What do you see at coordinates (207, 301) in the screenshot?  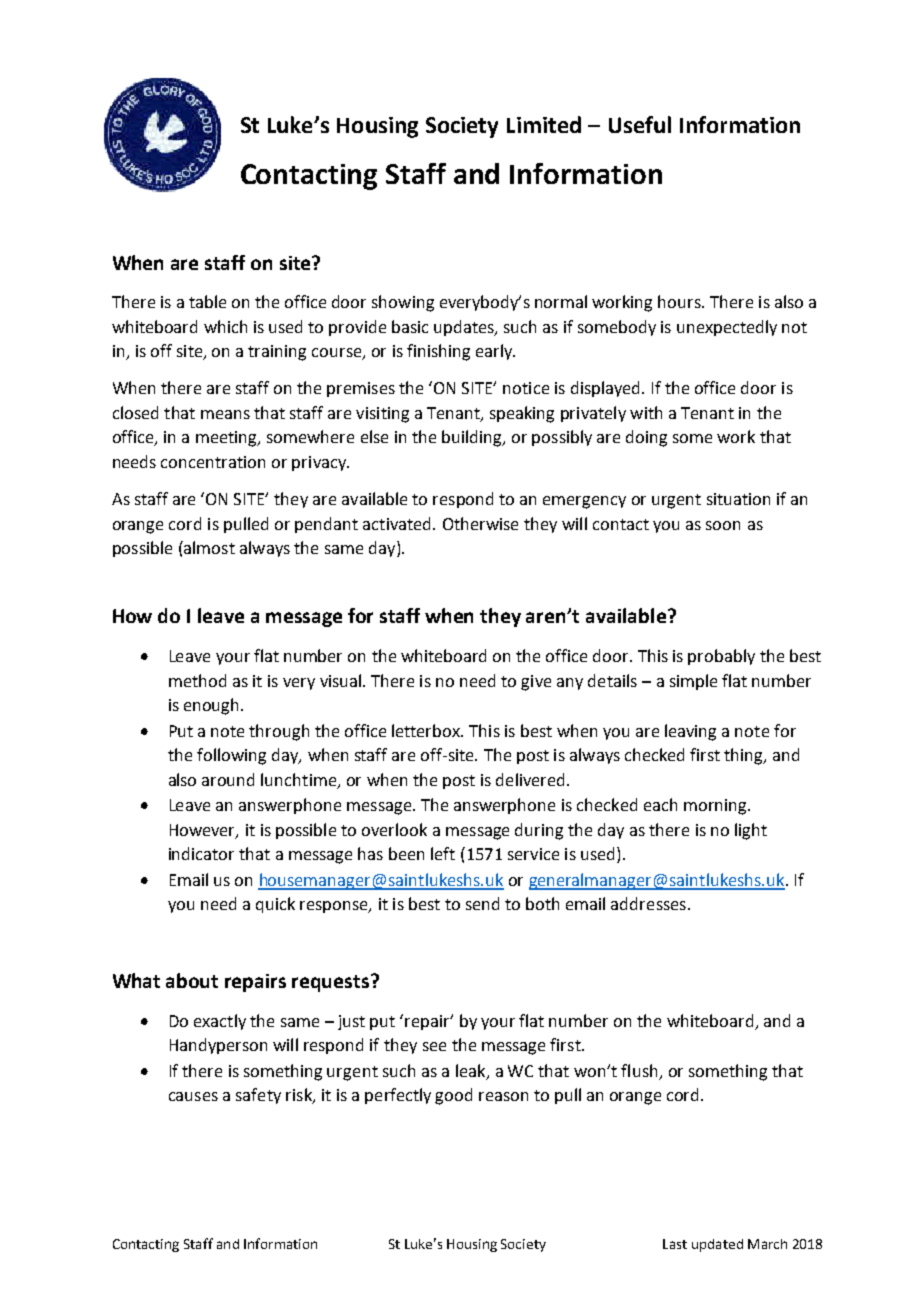 I see `table` at bounding box center [207, 301].
